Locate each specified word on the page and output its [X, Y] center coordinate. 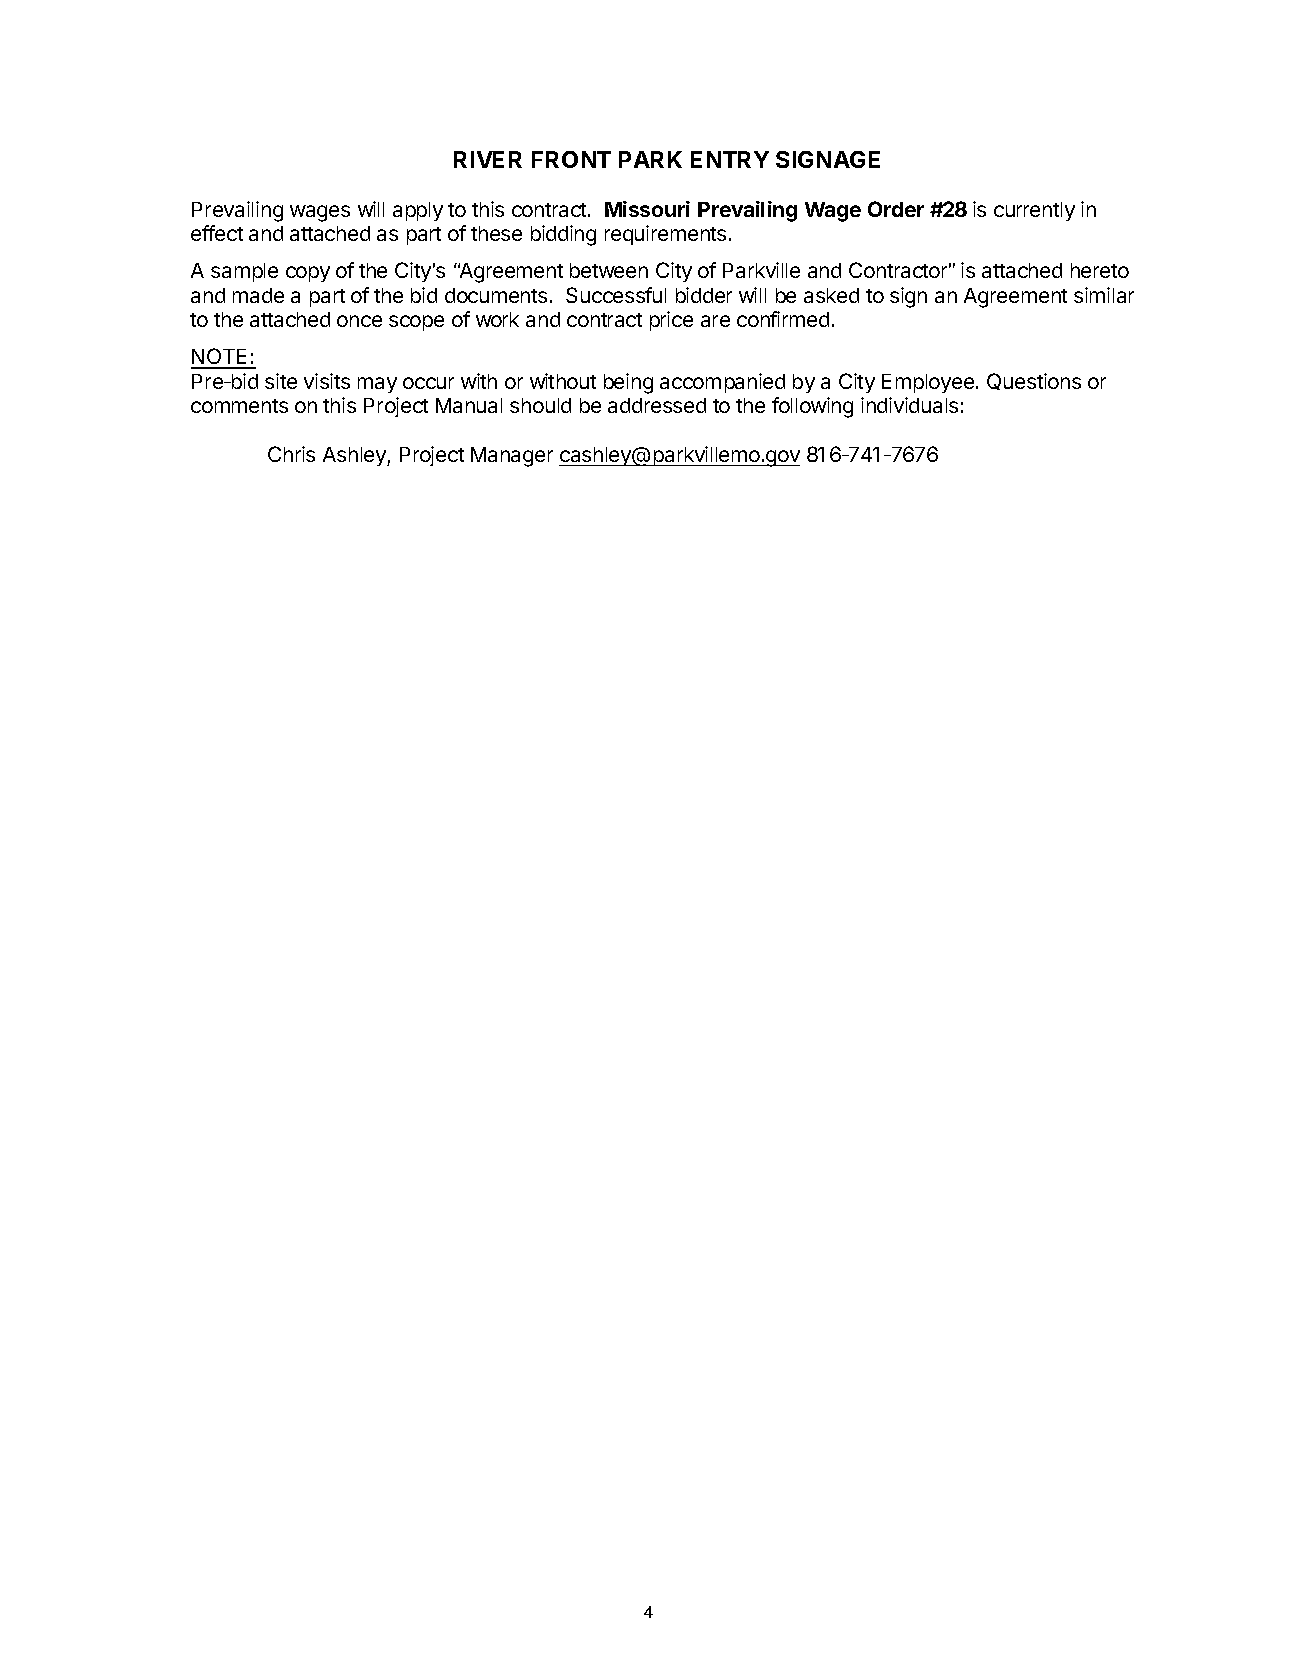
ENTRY [730, 159]
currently [1034, 211]
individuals [909, 405]
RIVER [488, 159]
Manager [512, 457]
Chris [291, 454]
